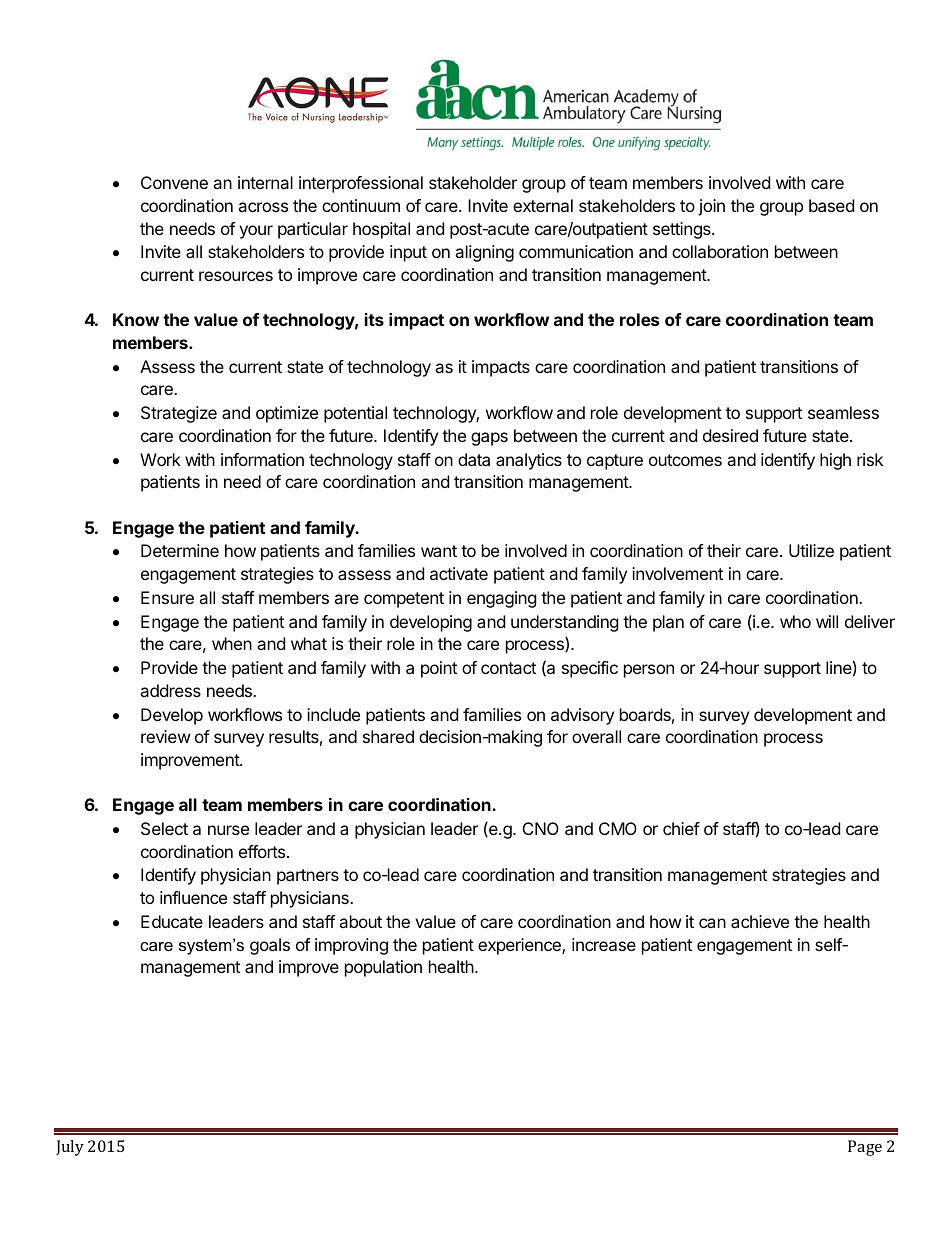  Describe the element at coordinates (484, 253) in the screenshot. I see `aligning` at that location.
